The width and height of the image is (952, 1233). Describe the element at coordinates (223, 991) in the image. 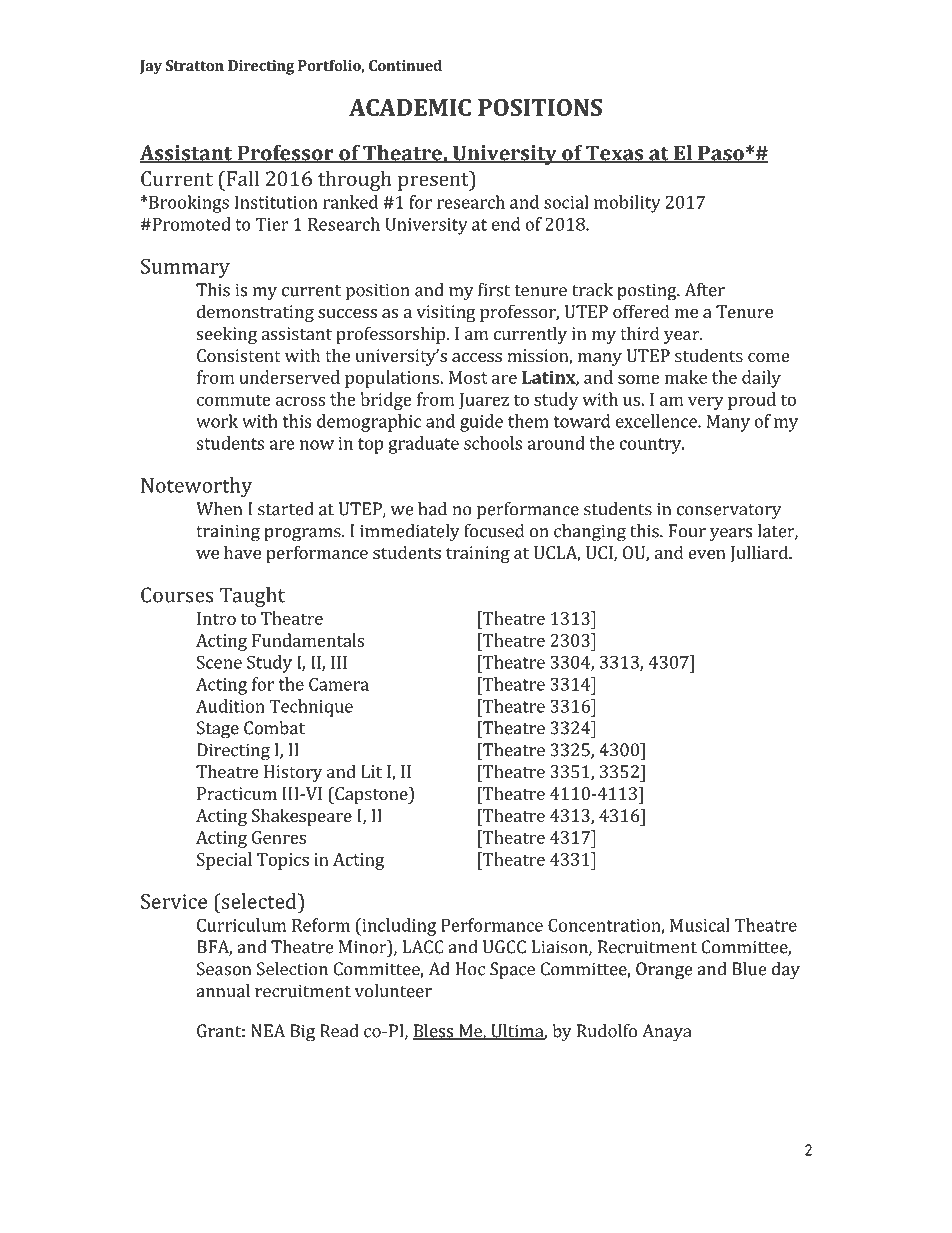

I see `annual` at that location.
